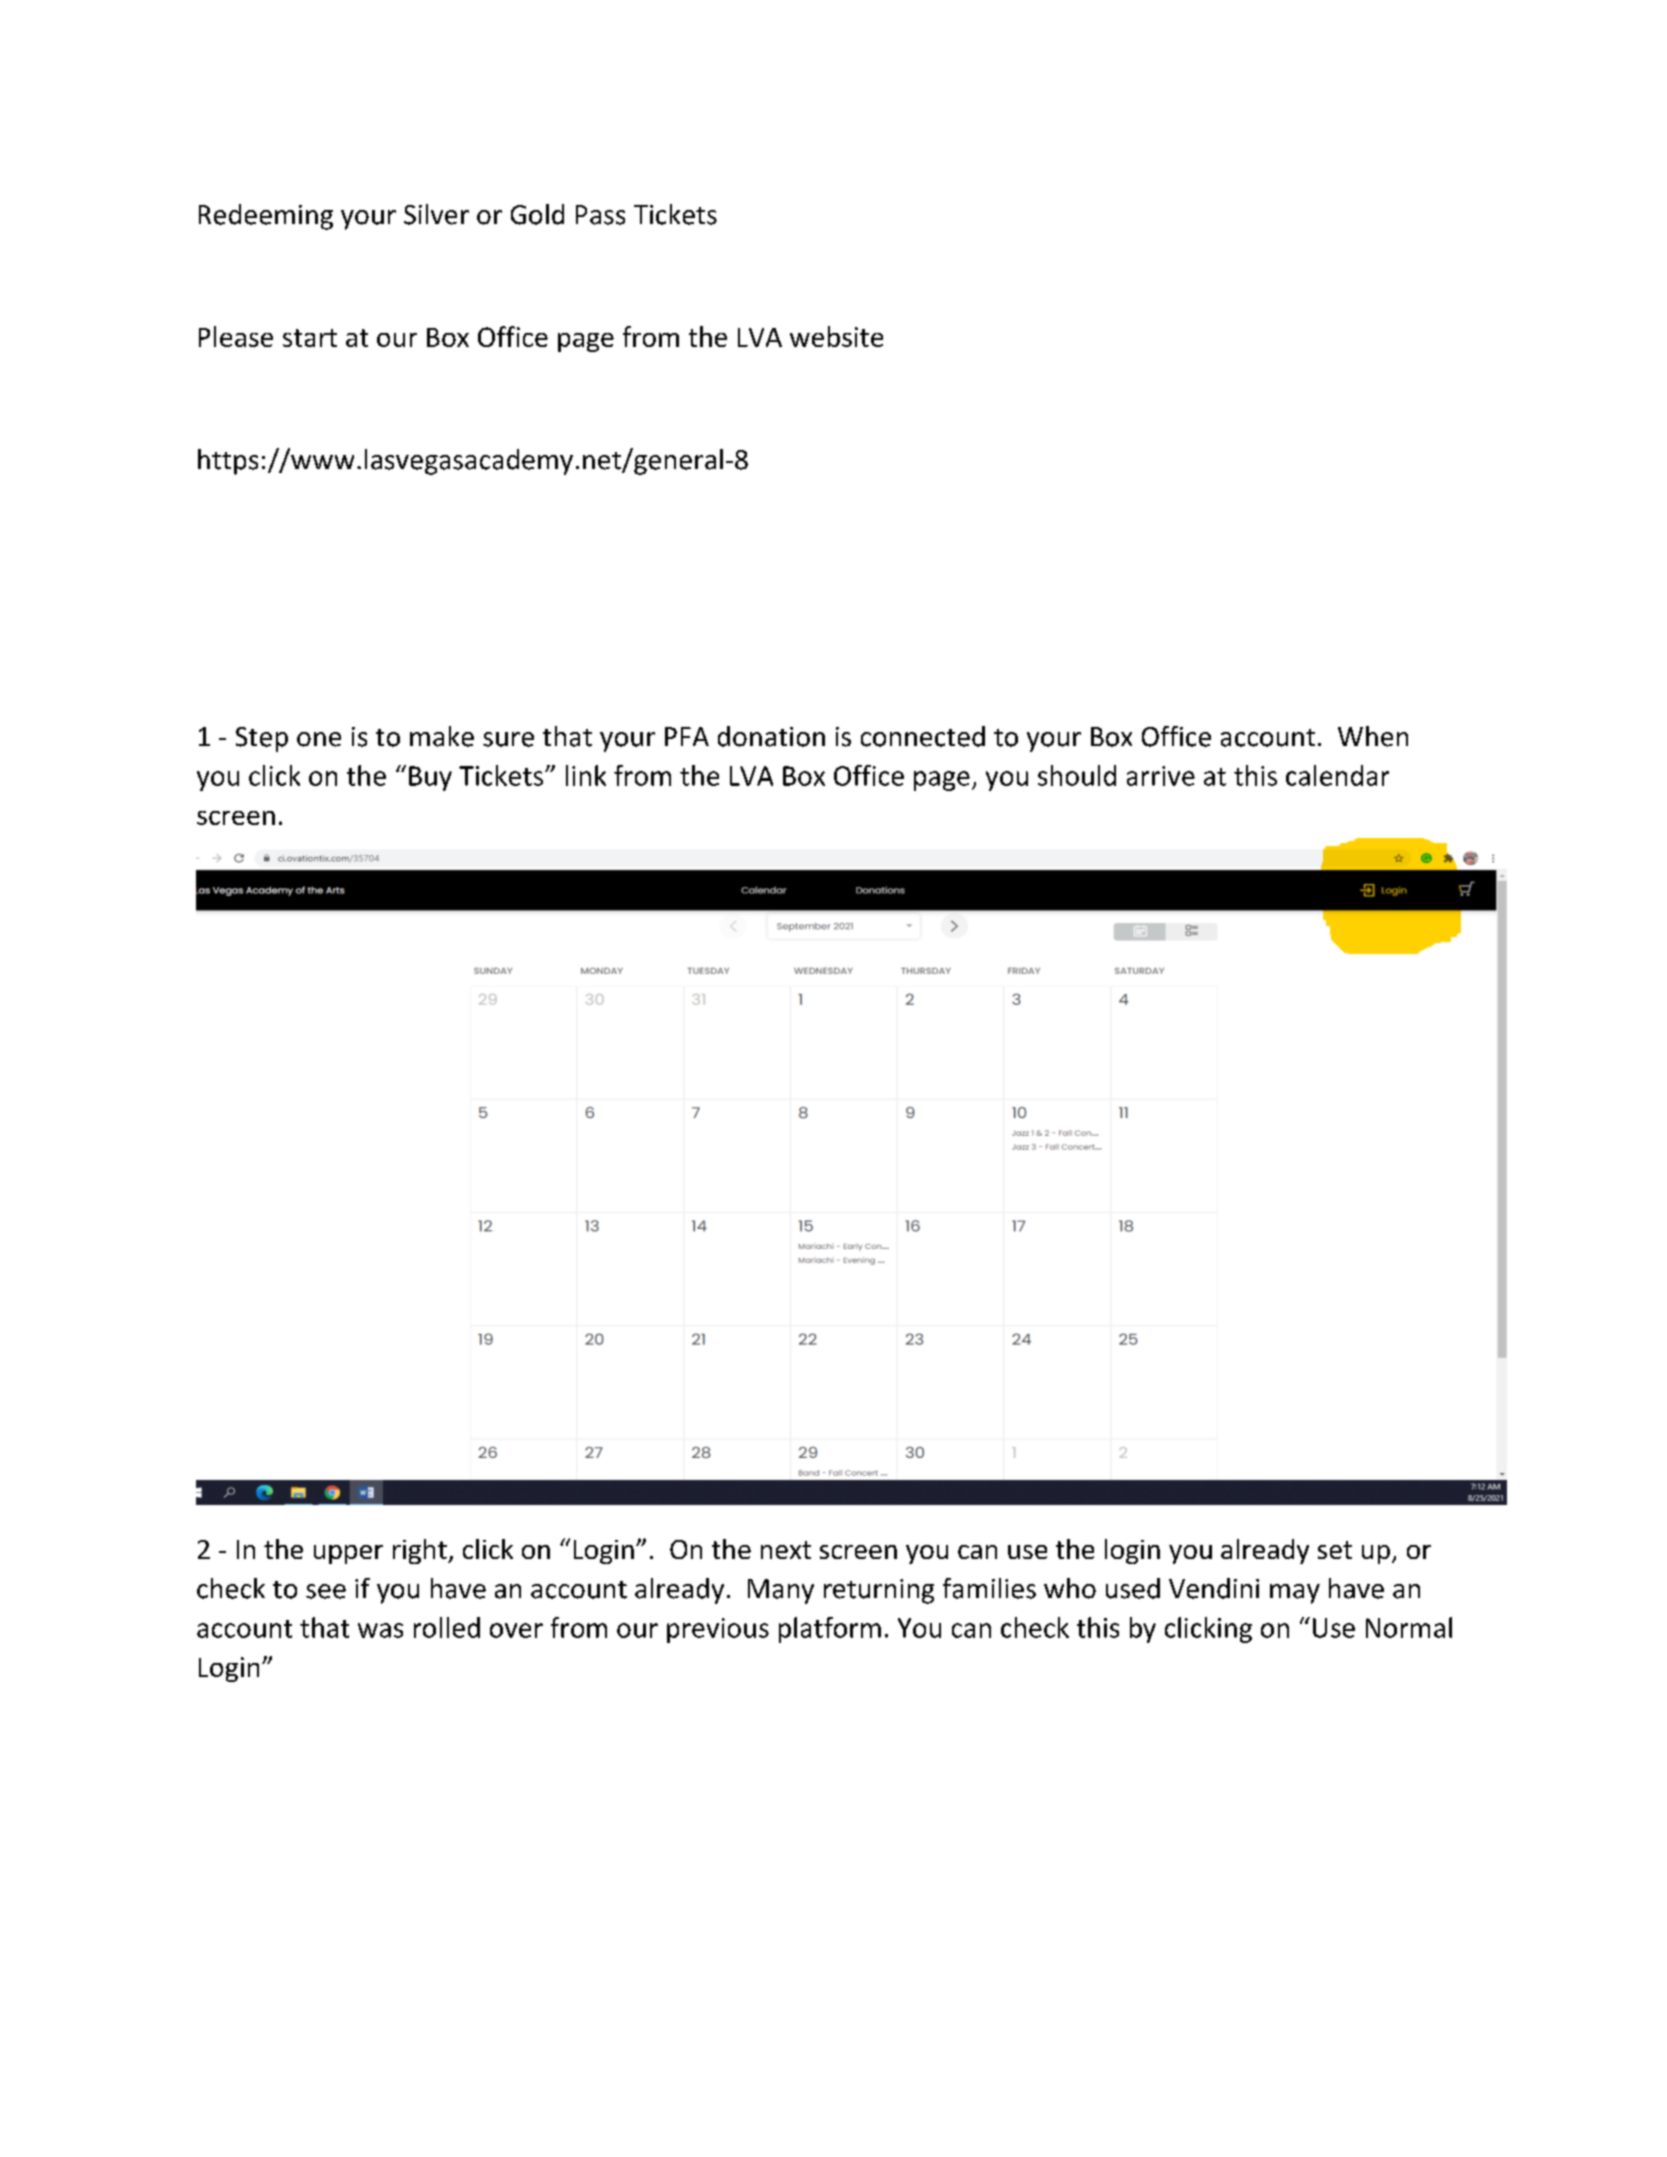  I want to click on arrive, so click(1161, 776).
